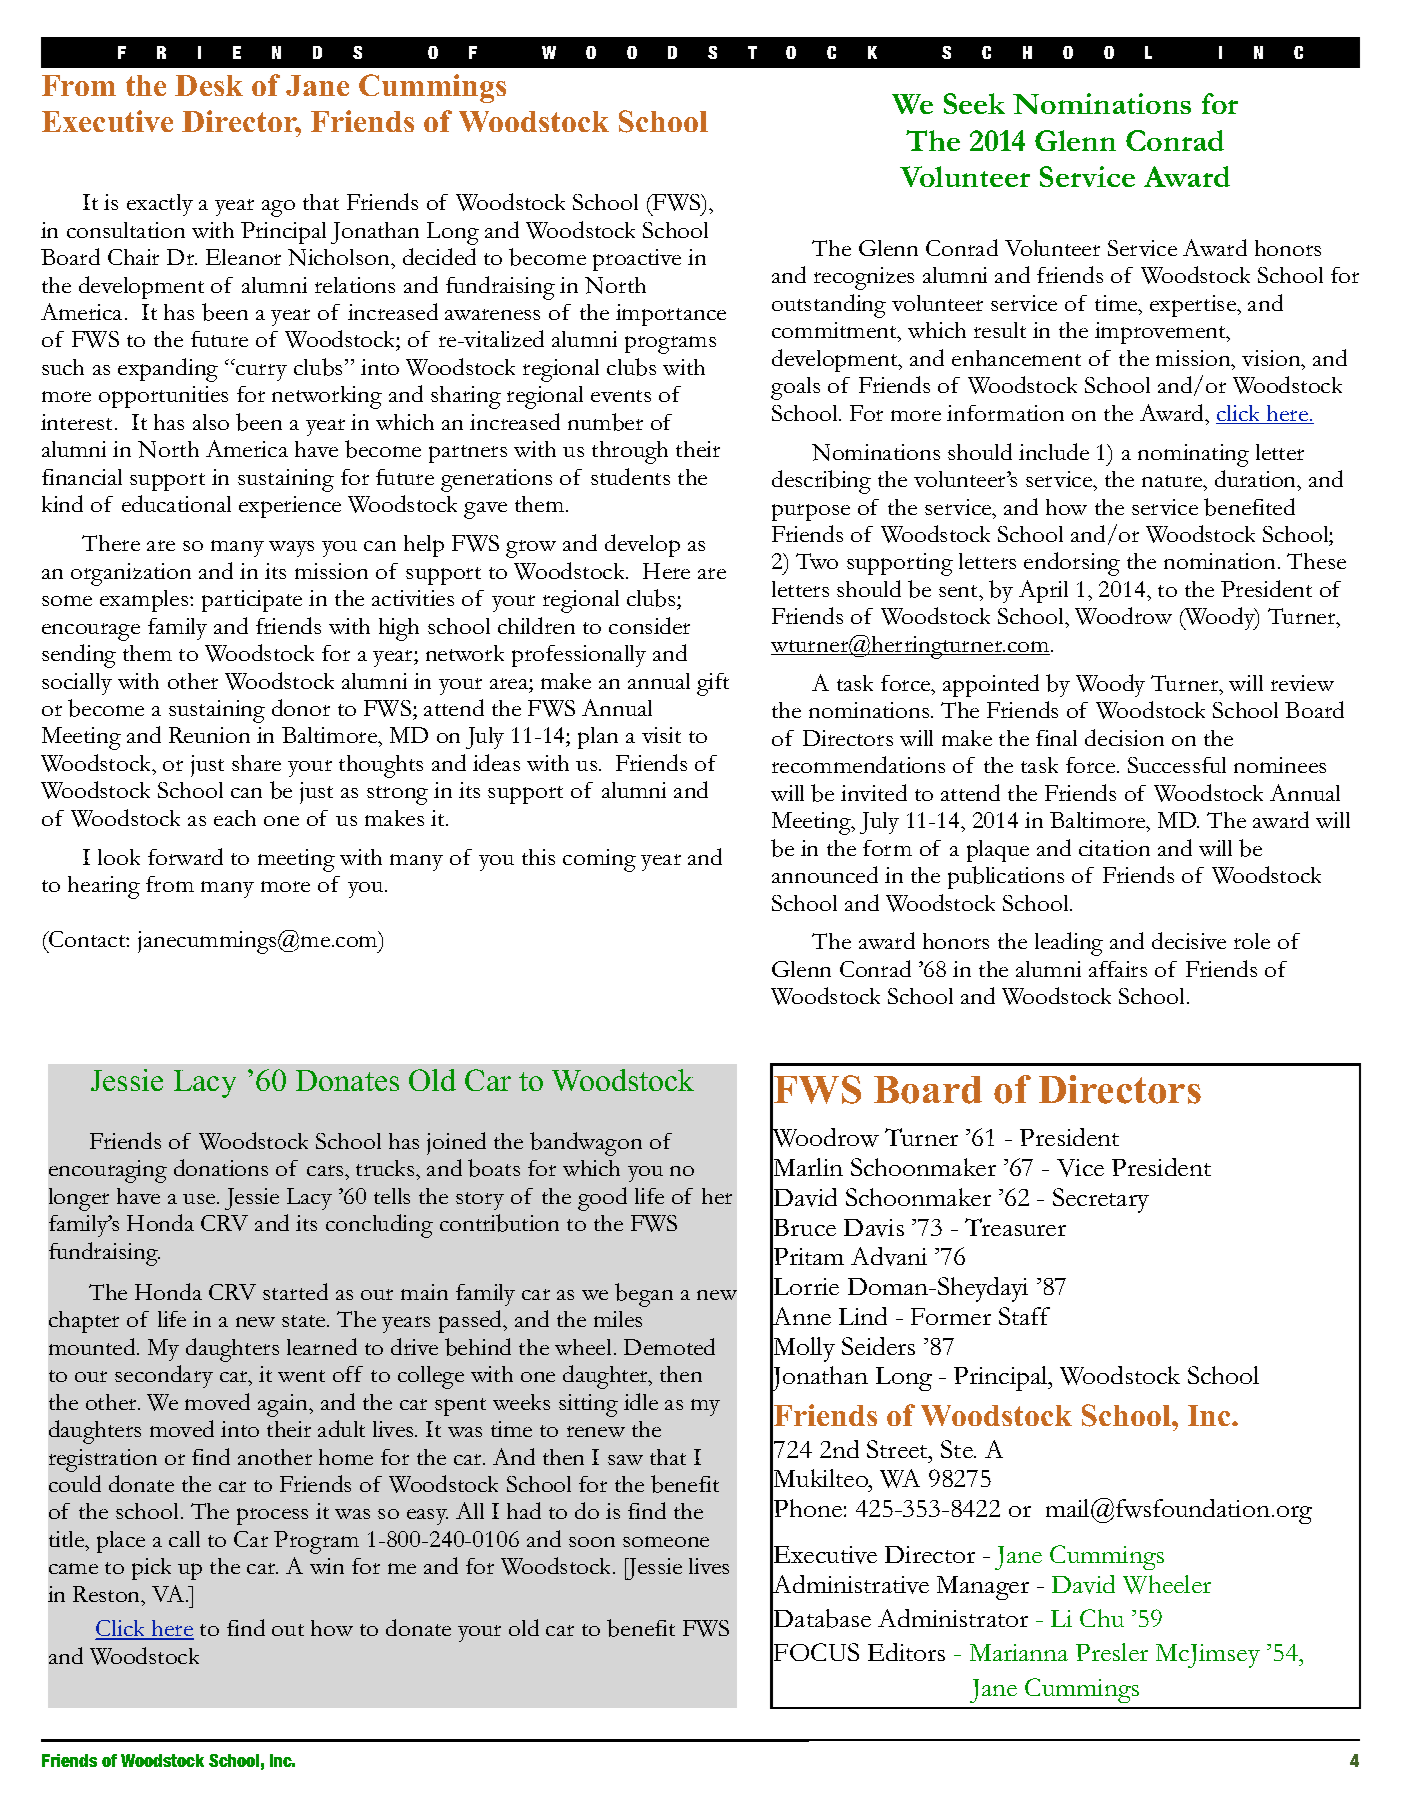 This page has width=1401, height=1813. What do you see at coordinates (599, 860) in the page?
I see `coming` at bounding box center [599, 860].
